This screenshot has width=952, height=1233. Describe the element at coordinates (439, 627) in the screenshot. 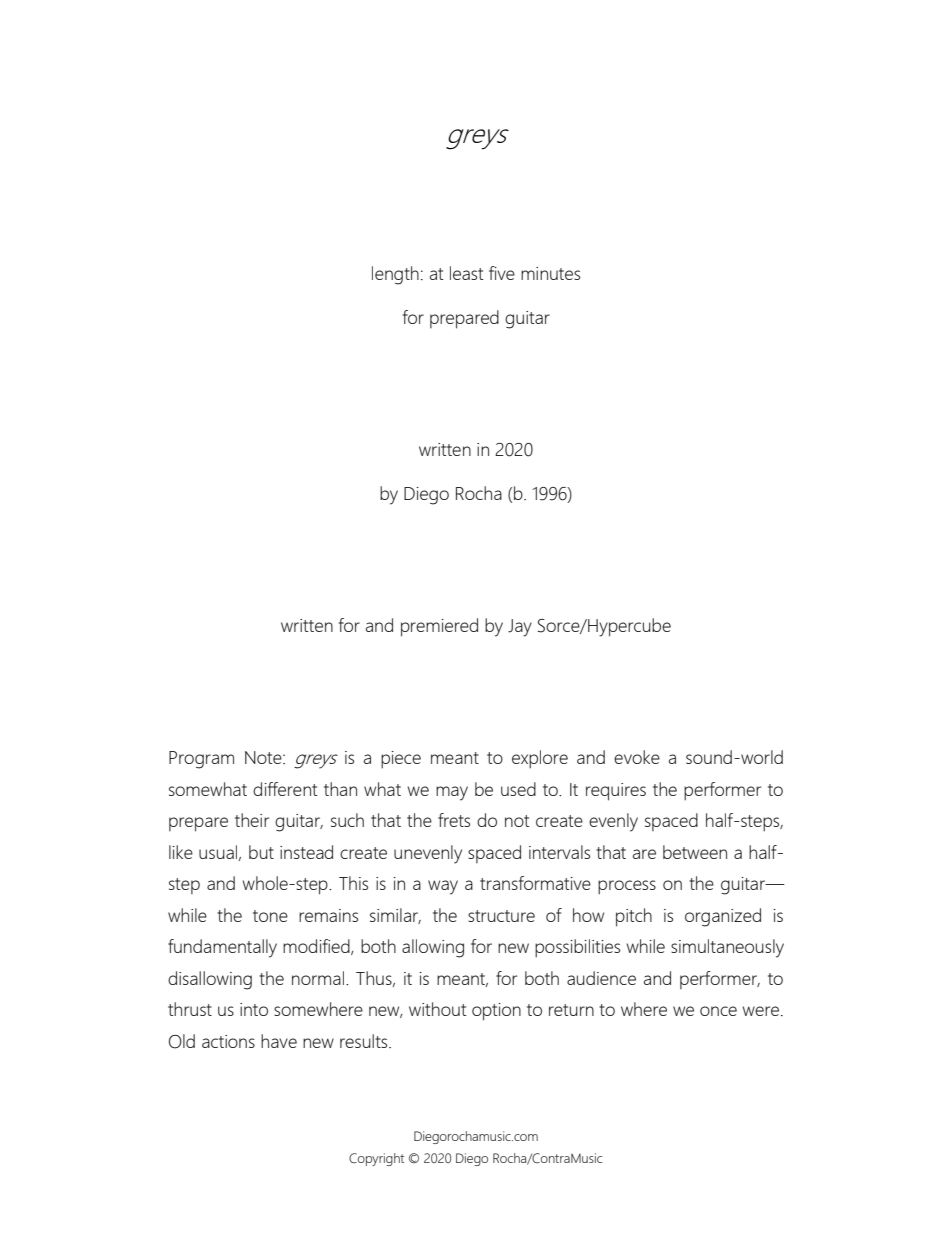

I see `premiered` at that location.
